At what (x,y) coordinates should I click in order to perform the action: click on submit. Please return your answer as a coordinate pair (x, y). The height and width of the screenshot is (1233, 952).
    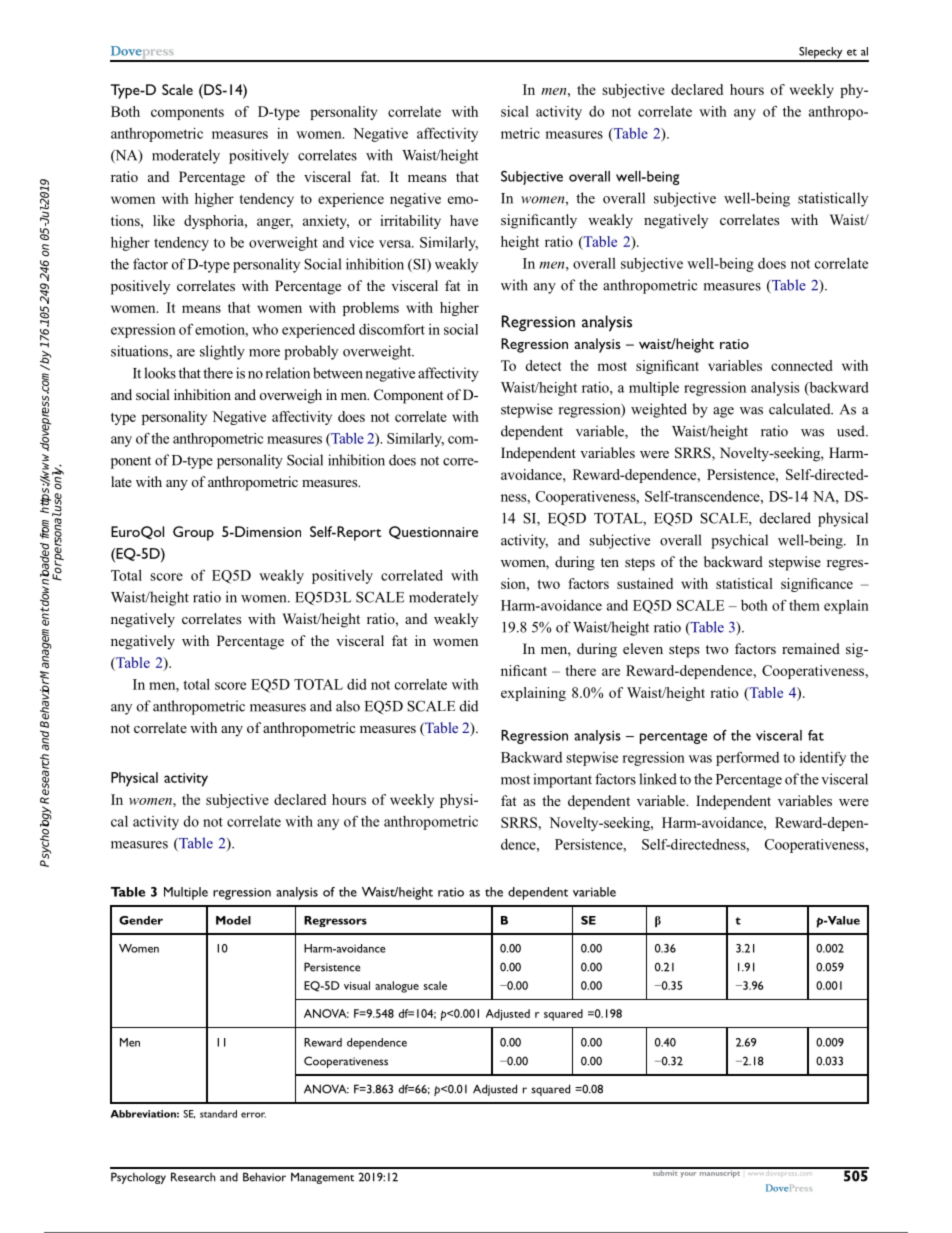
    Looking at the image, I should click on (664, 1172).
